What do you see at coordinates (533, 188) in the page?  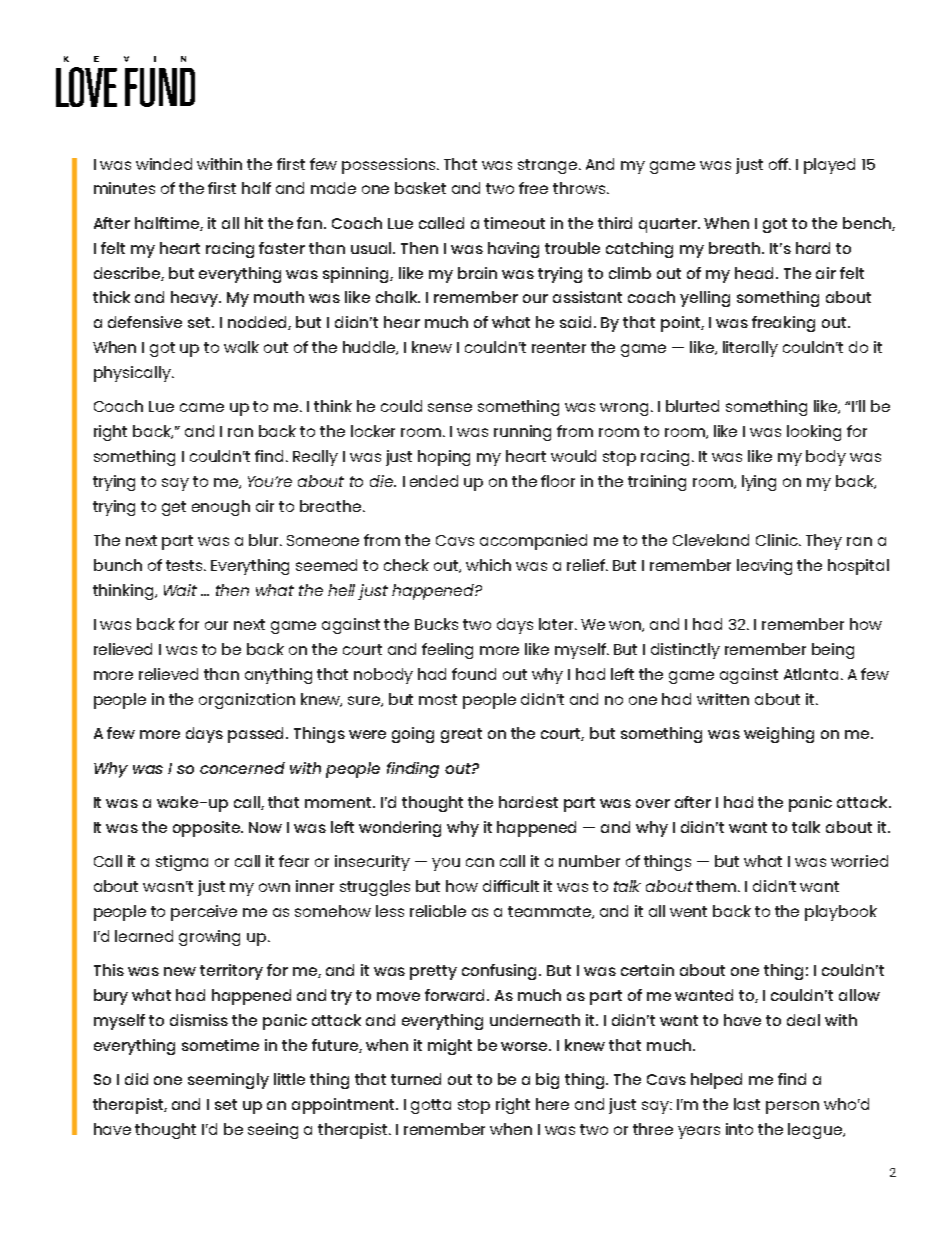 I see `free` at bounding box center [533, 188].
